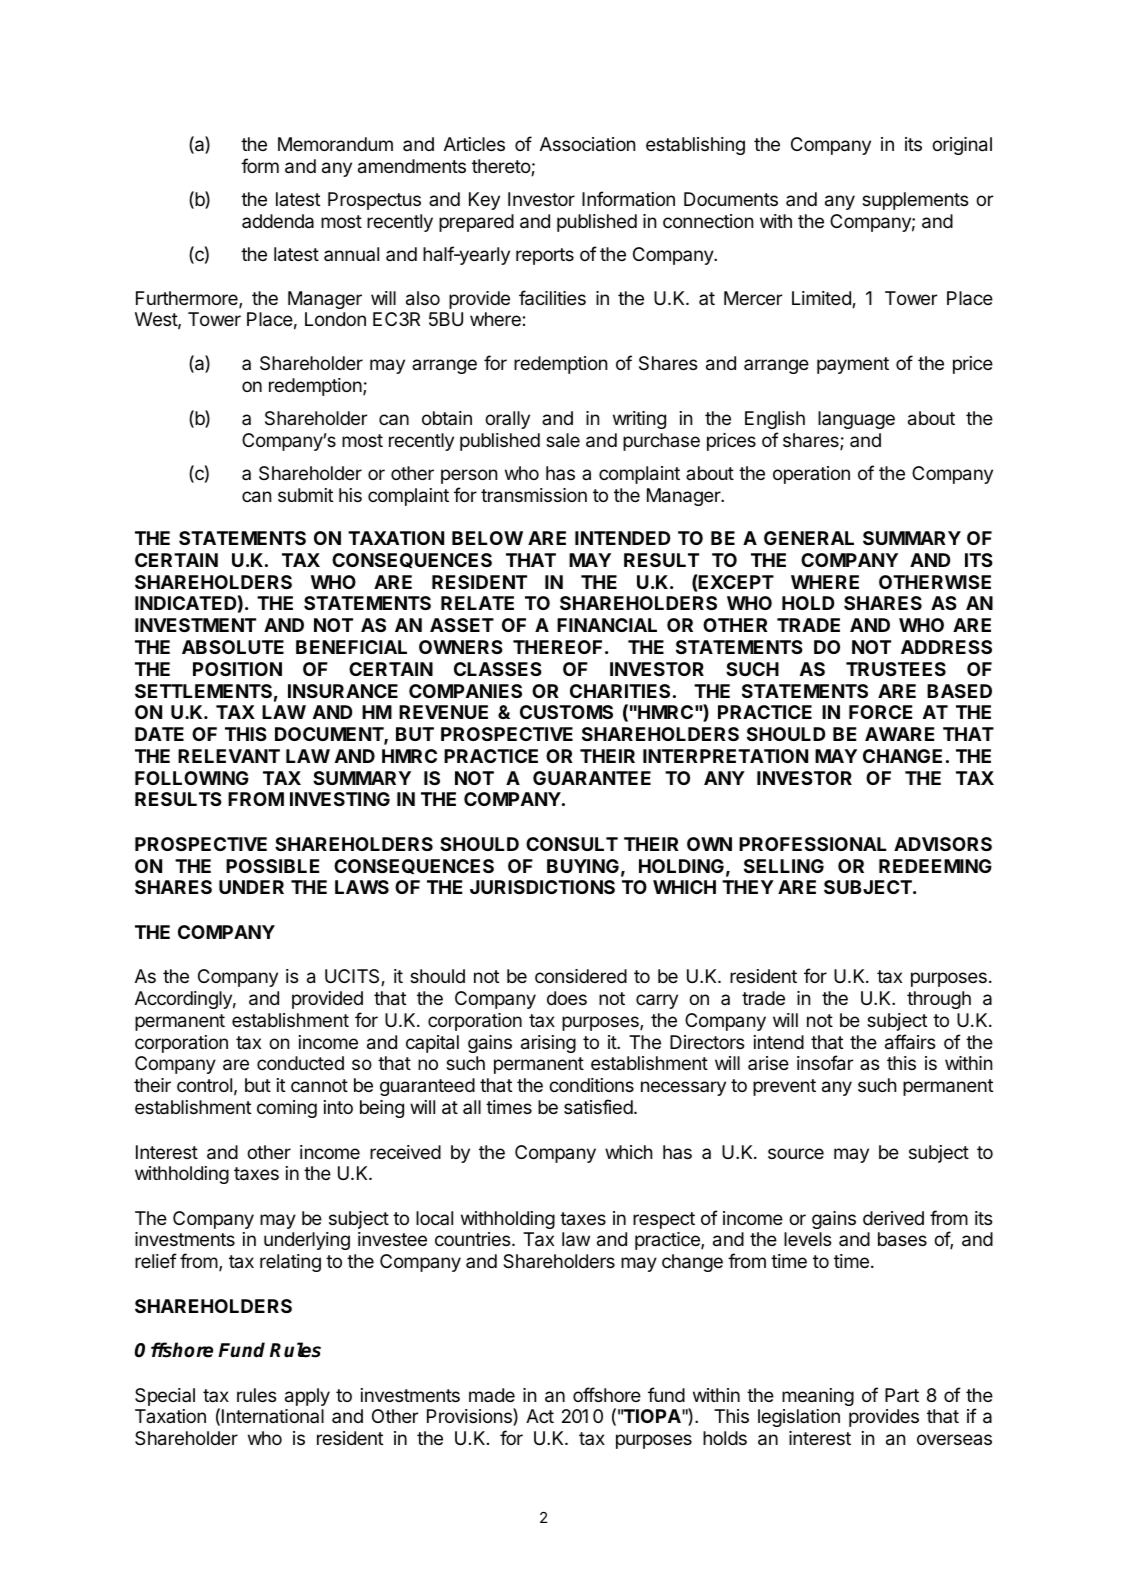 The image size is (1127, 1594). I want to click on supplements, so click(915, 201).
